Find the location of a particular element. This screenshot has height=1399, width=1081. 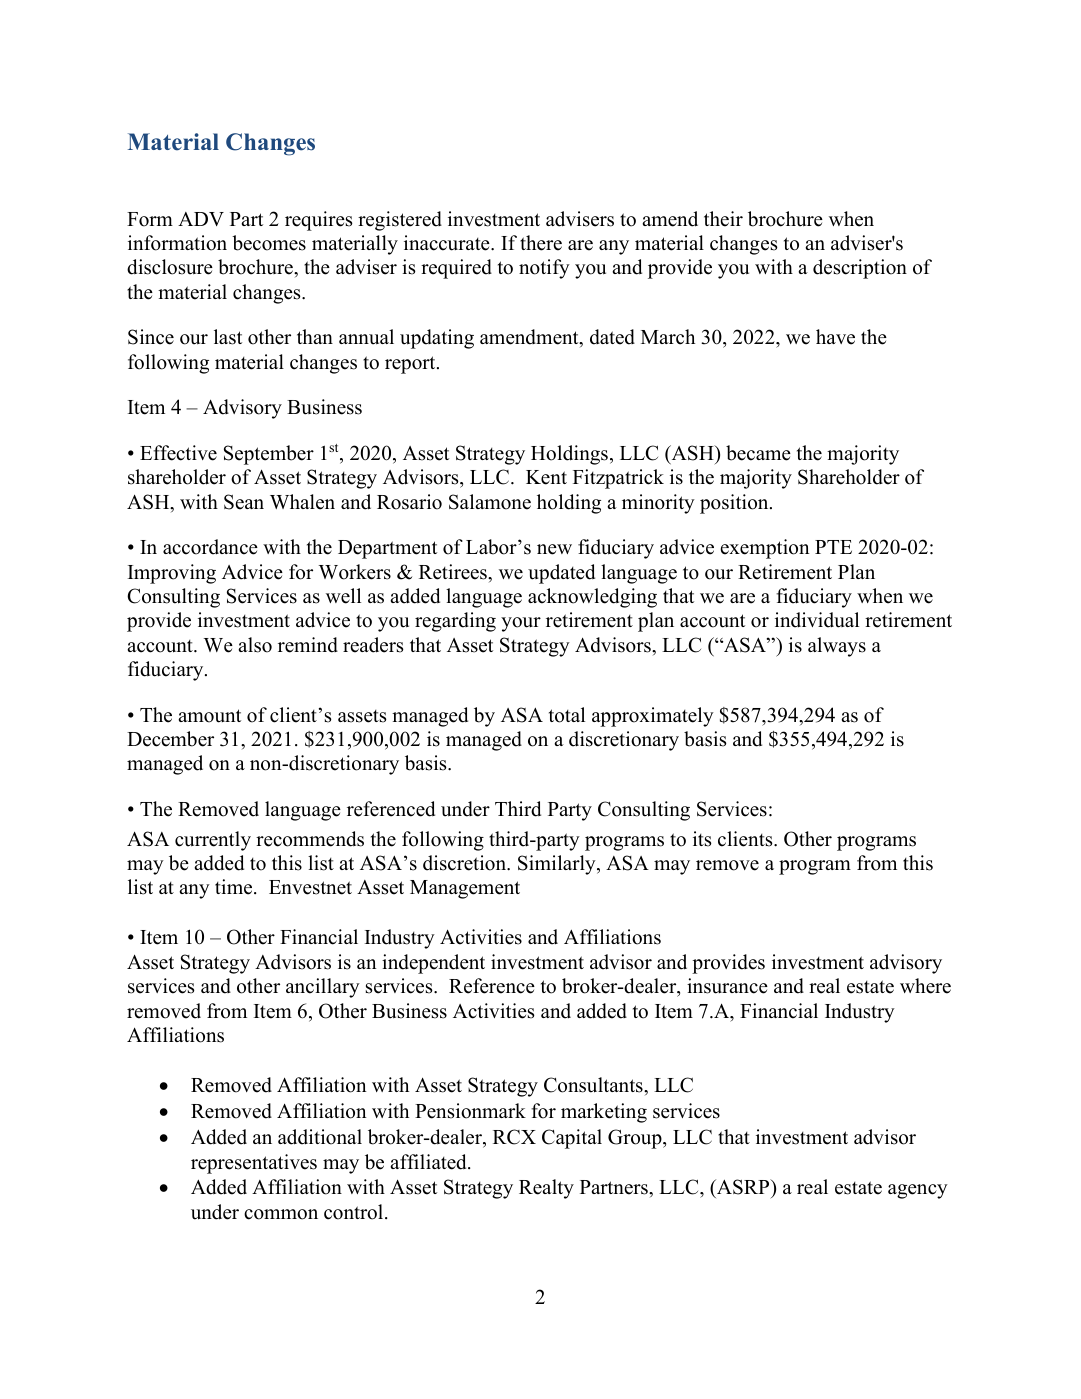

there is located at coordinates (541, 243).
